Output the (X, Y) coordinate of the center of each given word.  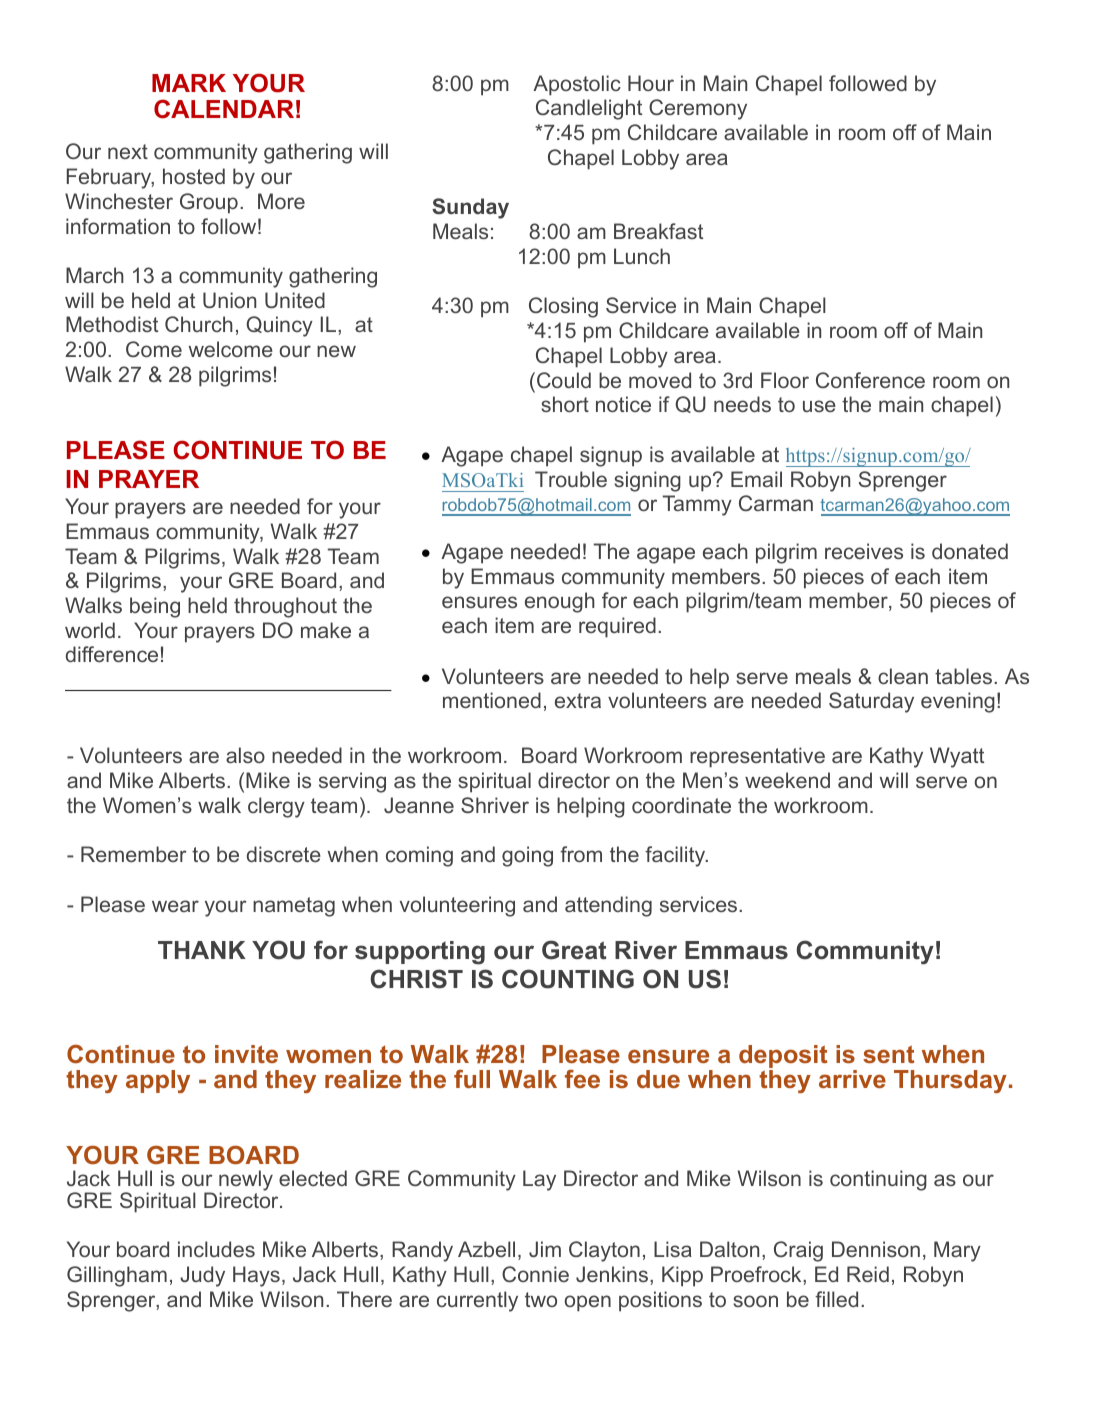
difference (112, 654)
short (565, 404)
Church (199, 324)
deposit (783, 1058)
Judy (202, 1276)
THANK (202, 950)
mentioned (492, 700)
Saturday (871, 702)
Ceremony (698, 109)
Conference (870, 380)
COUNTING (568, 979)
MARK (189, 83)
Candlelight (589, 109)
